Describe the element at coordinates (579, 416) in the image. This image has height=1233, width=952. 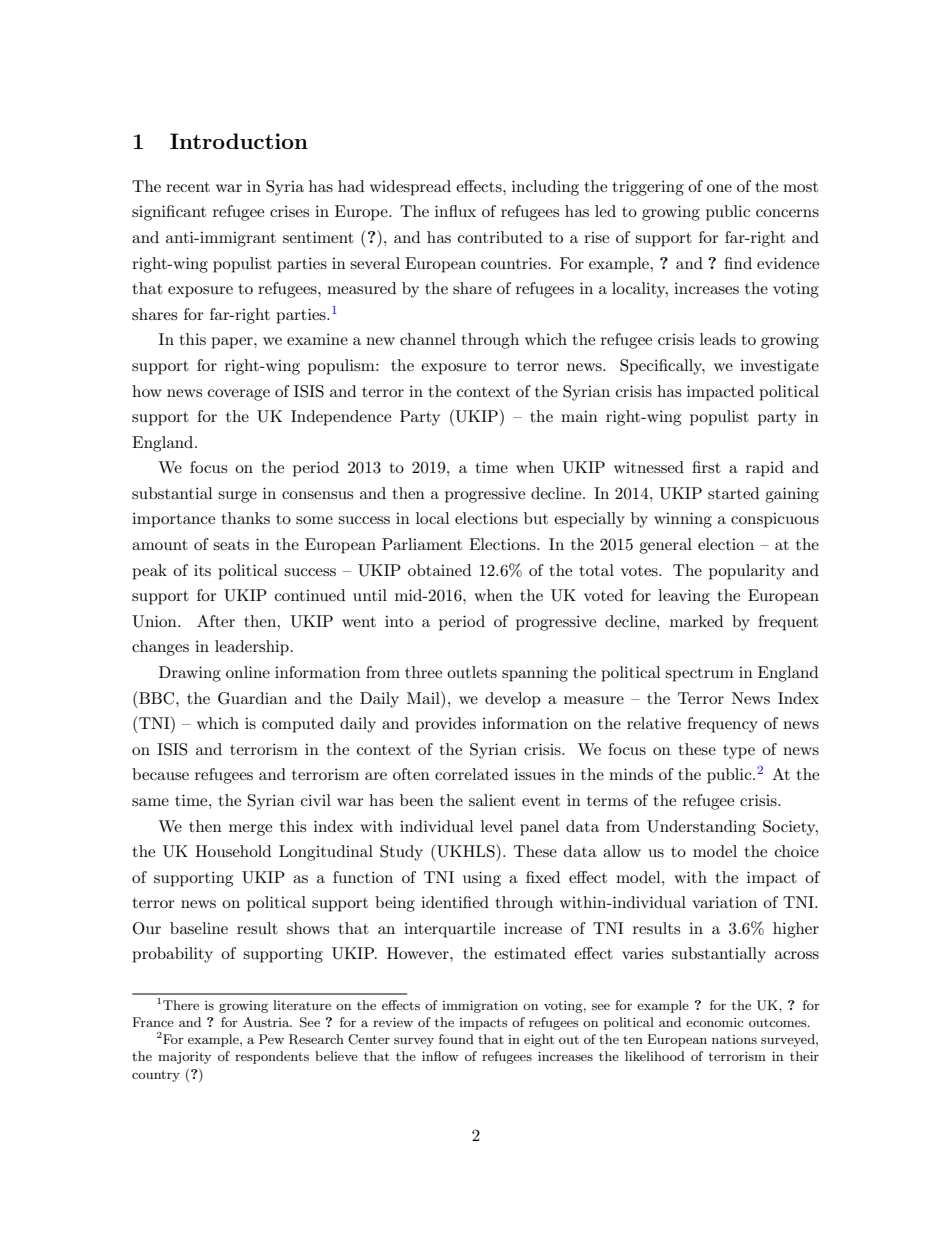
I see `main` at that location.
